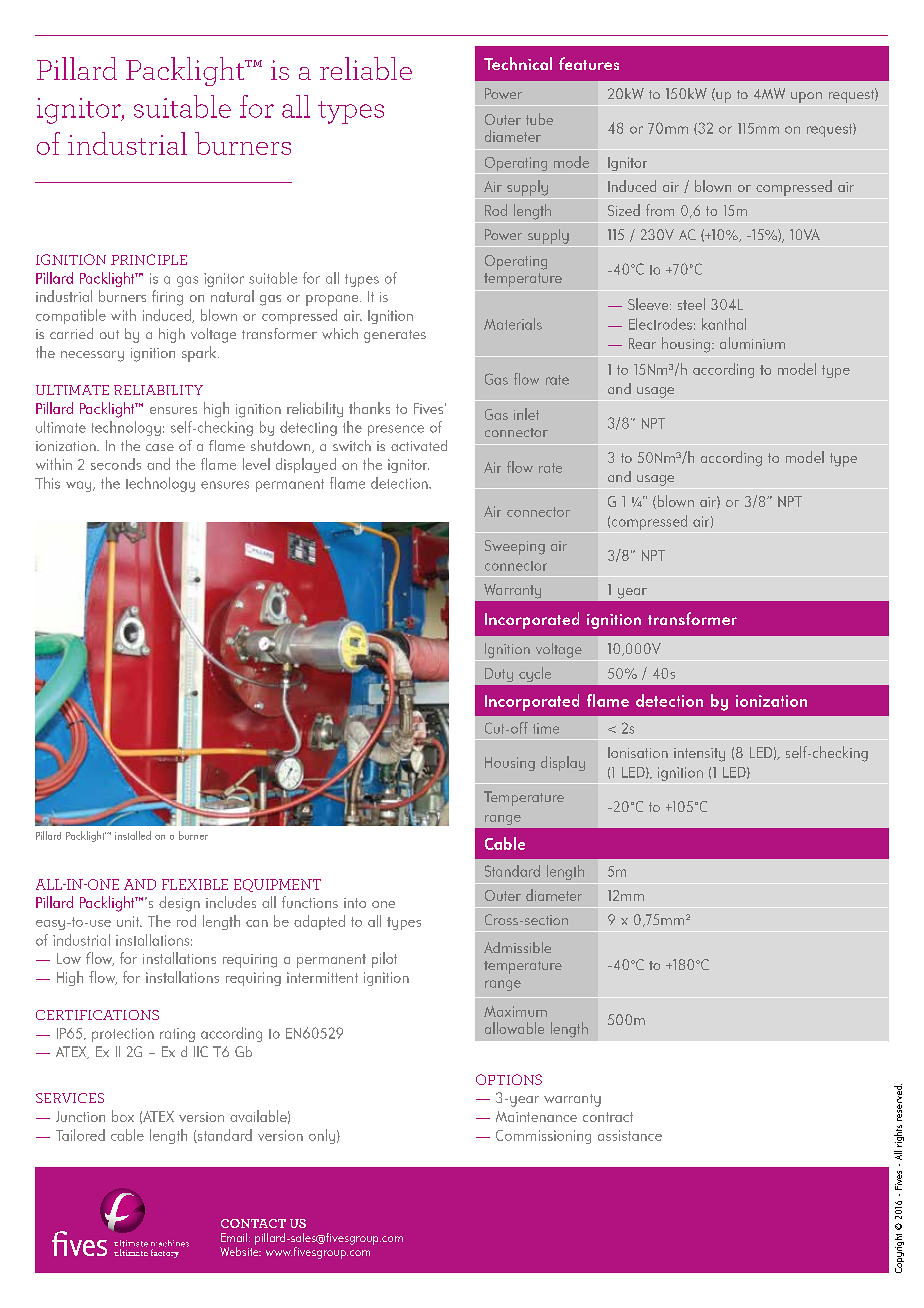  I want to click on PRINCIPLE, so click(149, 259).
